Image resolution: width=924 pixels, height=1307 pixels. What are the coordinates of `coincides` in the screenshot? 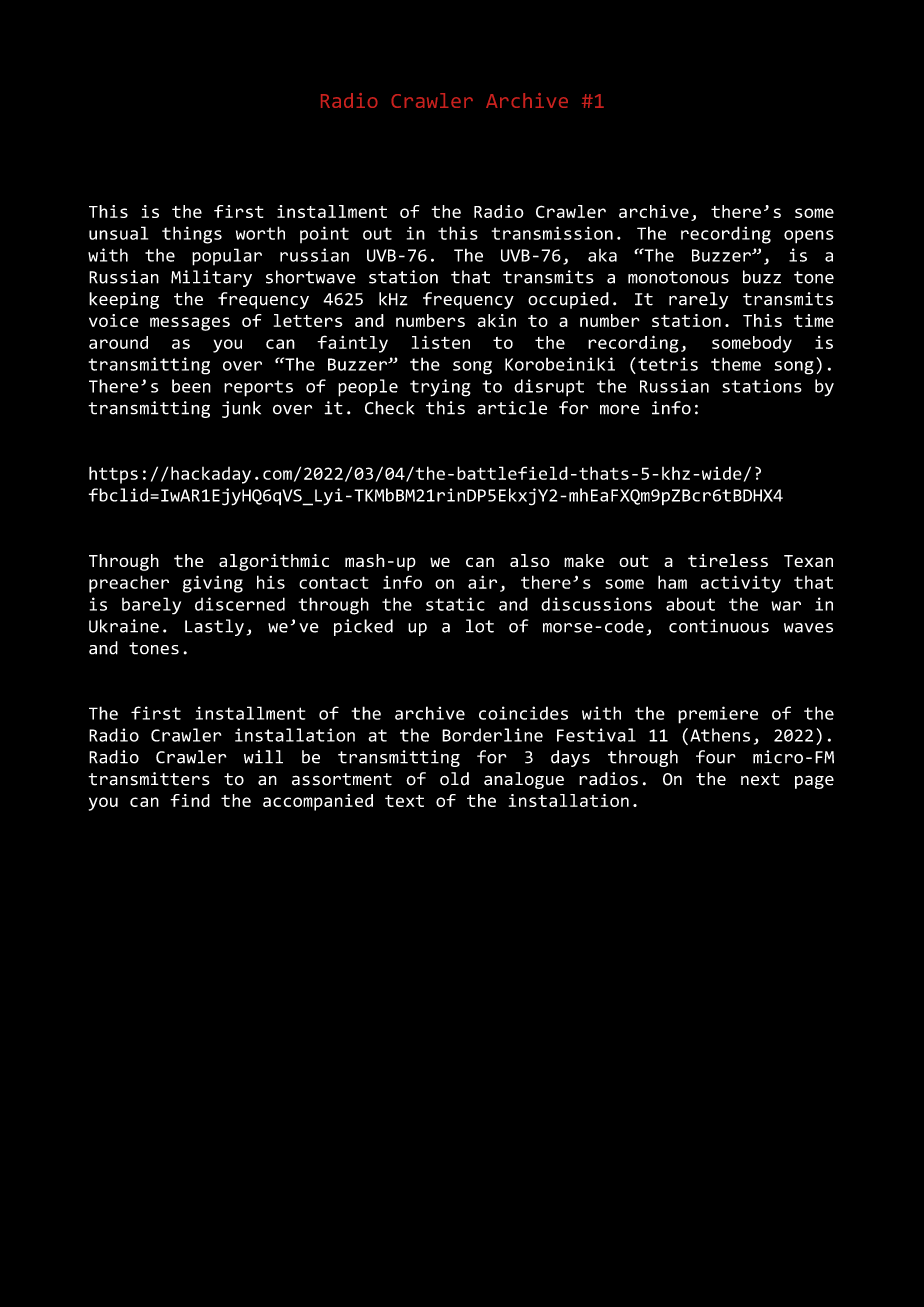 It's located at (523, 713).
